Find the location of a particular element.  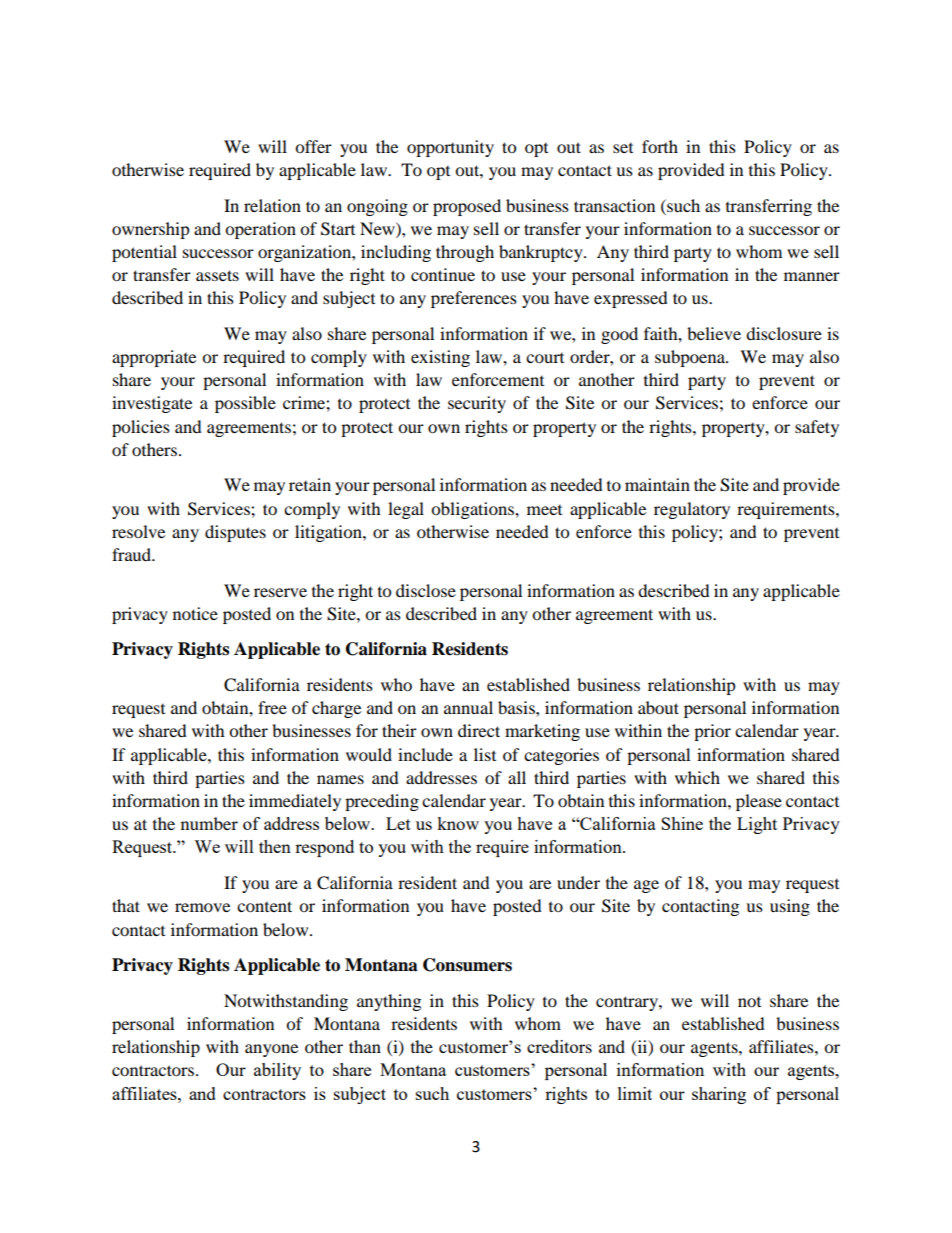

notice is located at coordinates (195, 613).
